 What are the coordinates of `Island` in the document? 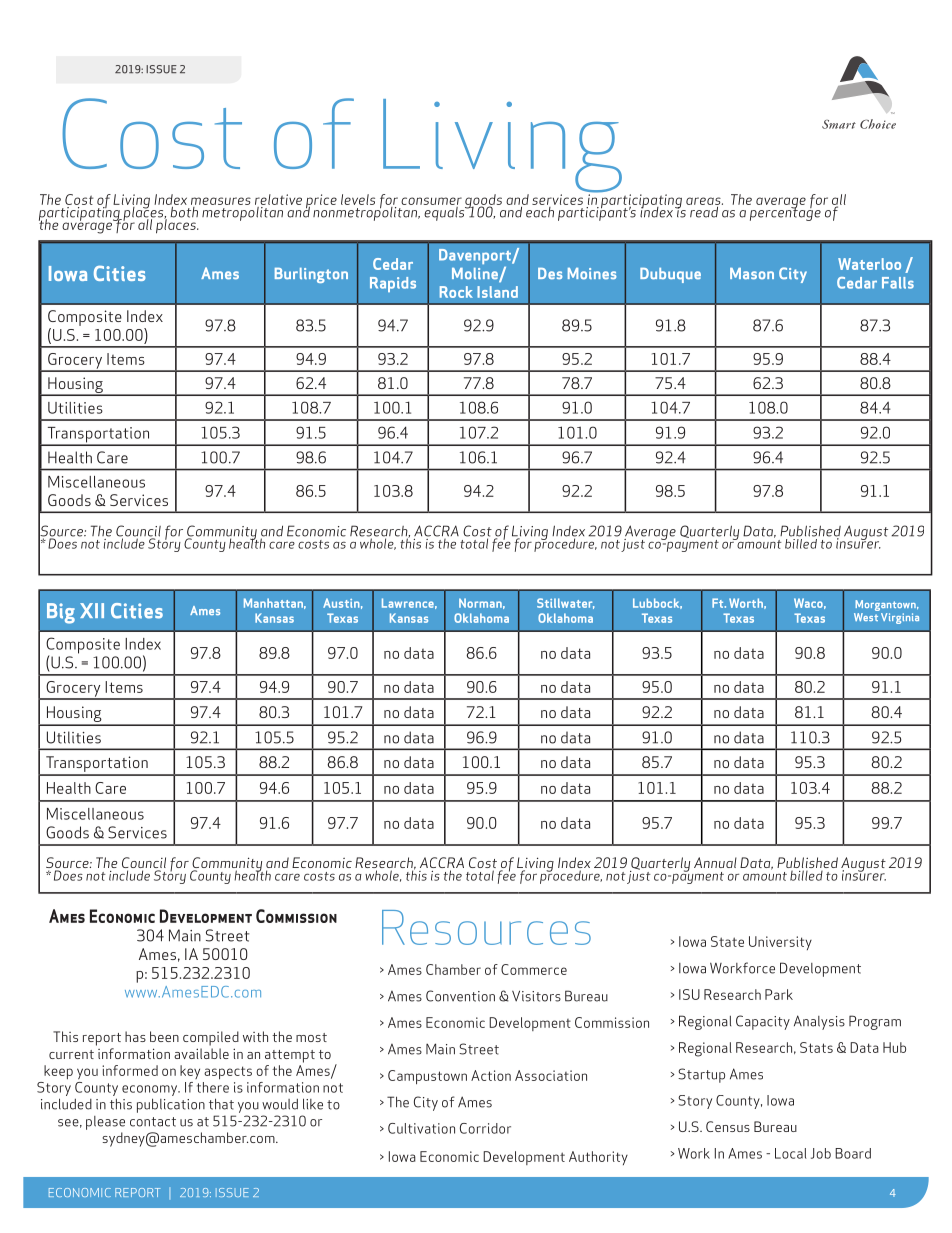 It's located at (497, 292).
